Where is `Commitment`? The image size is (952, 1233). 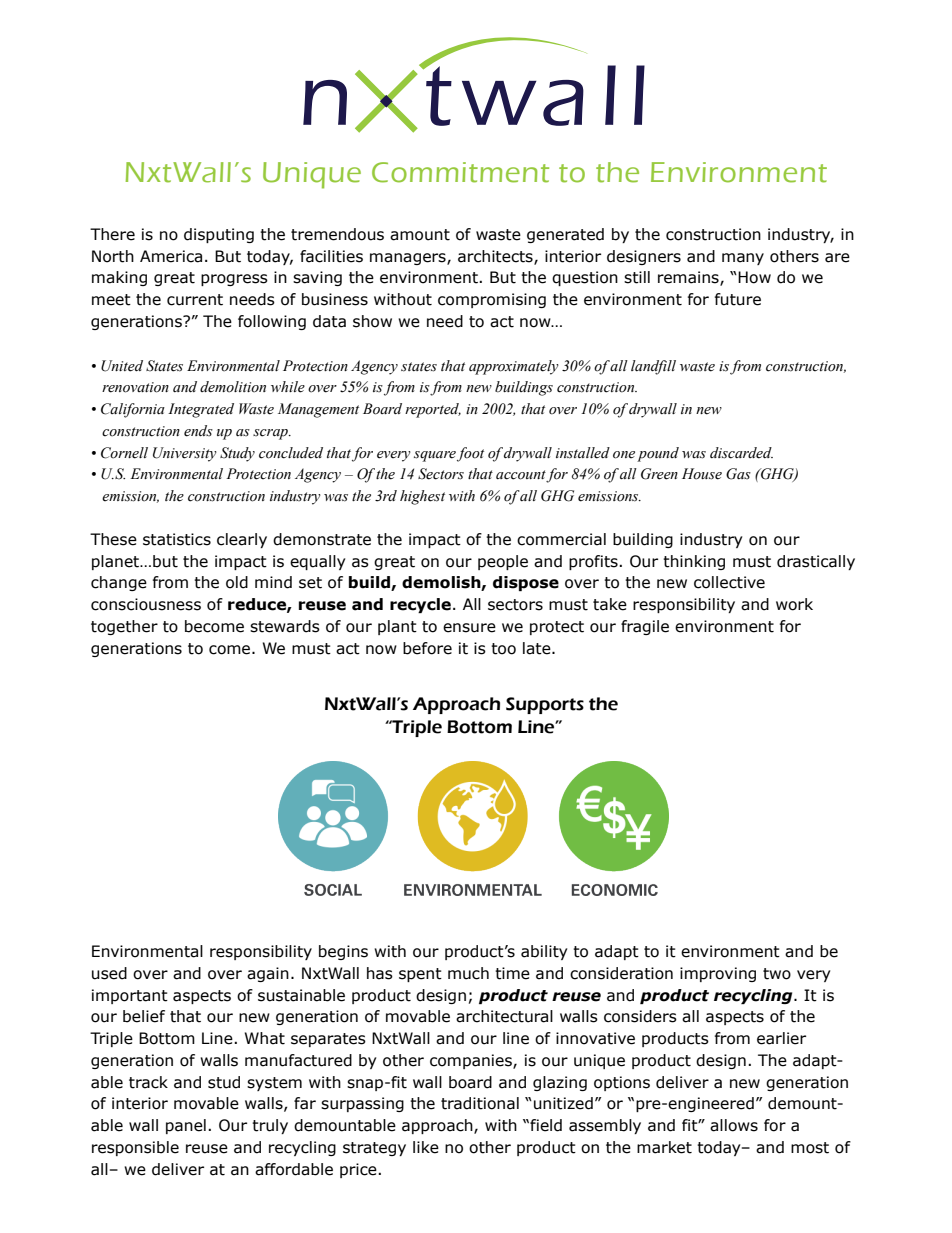 Commitment is located at coordinates (460, 172).
